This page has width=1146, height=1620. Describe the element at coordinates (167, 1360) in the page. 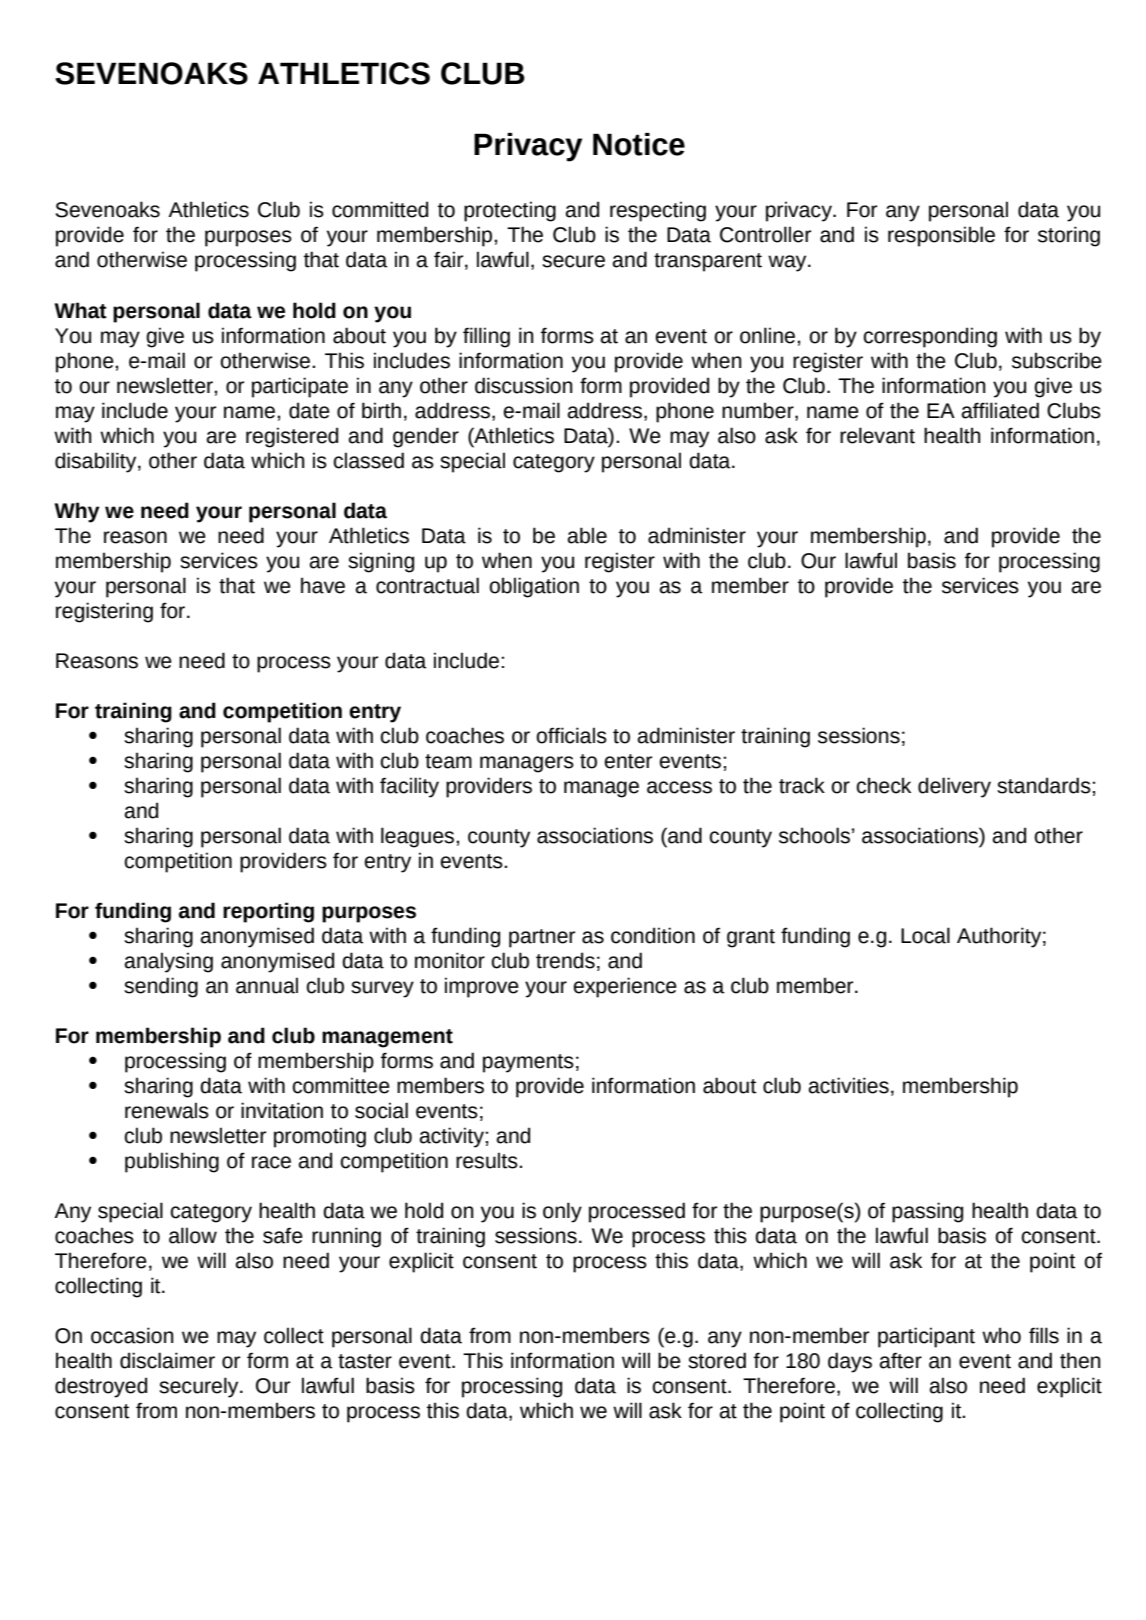

I see `disclaimer` at that location.
